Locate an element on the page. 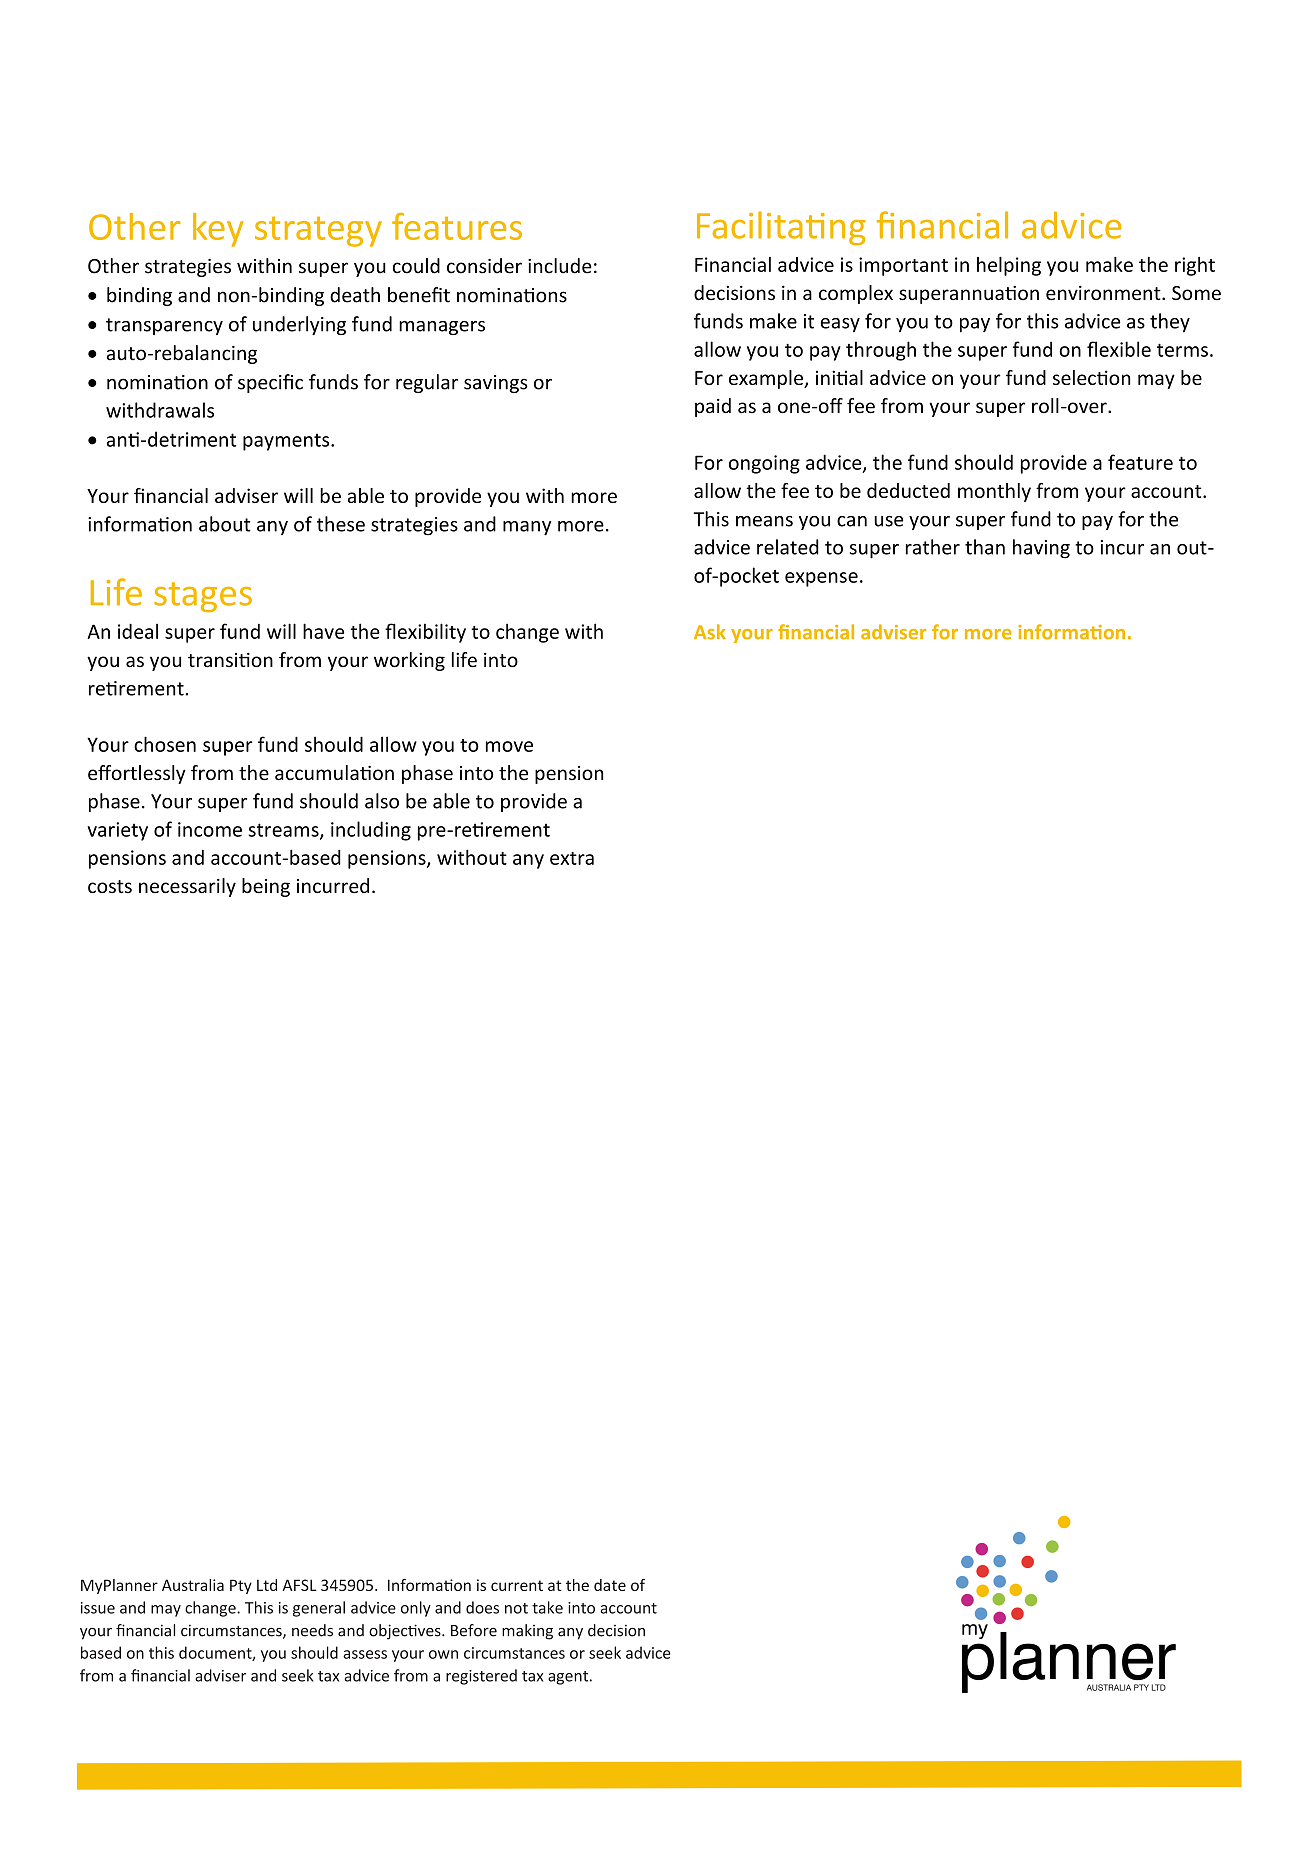  Ask is located at coordinates (710, 632).
